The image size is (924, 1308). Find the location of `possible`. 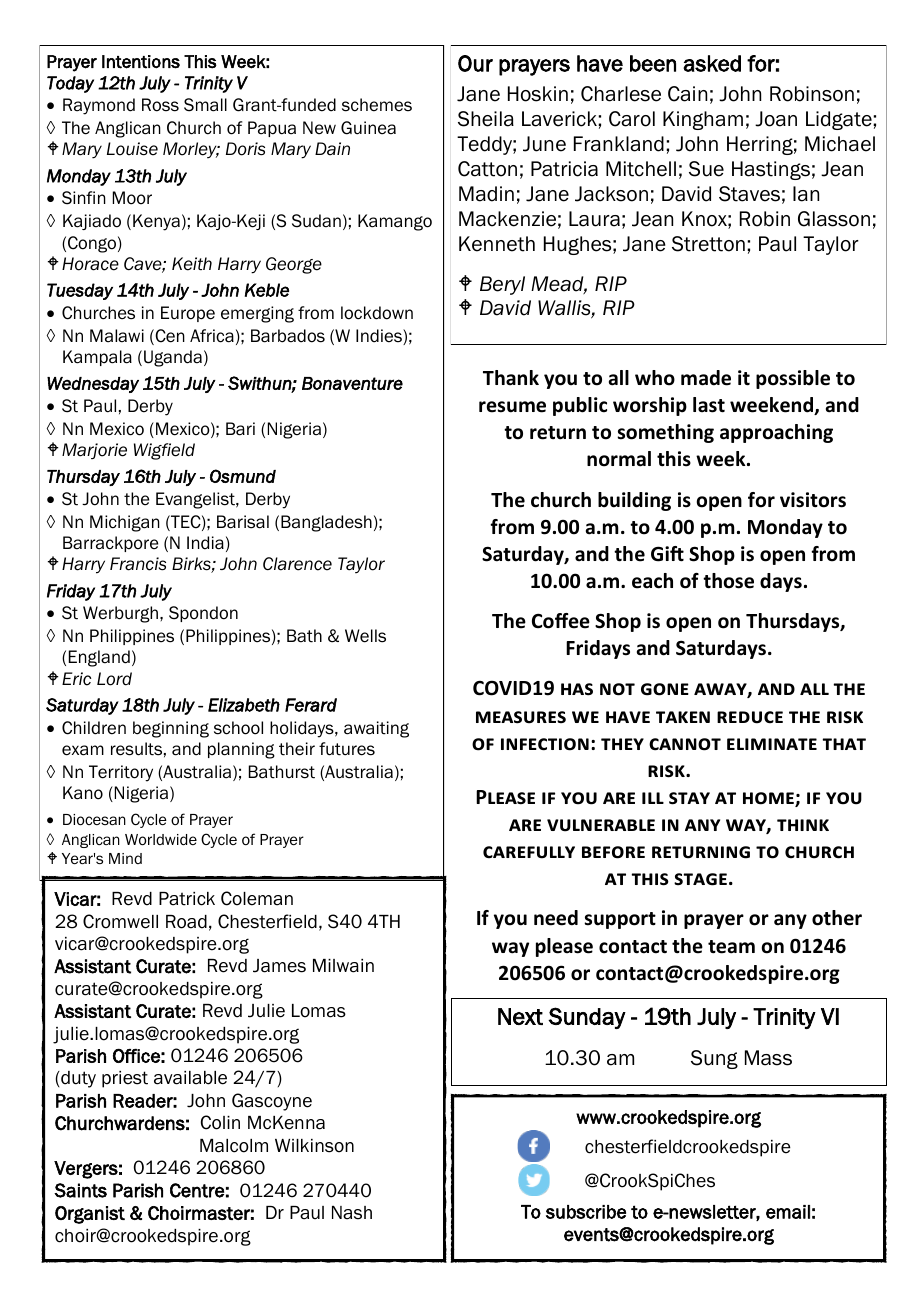

possible is located at coordinates (793, 379).
